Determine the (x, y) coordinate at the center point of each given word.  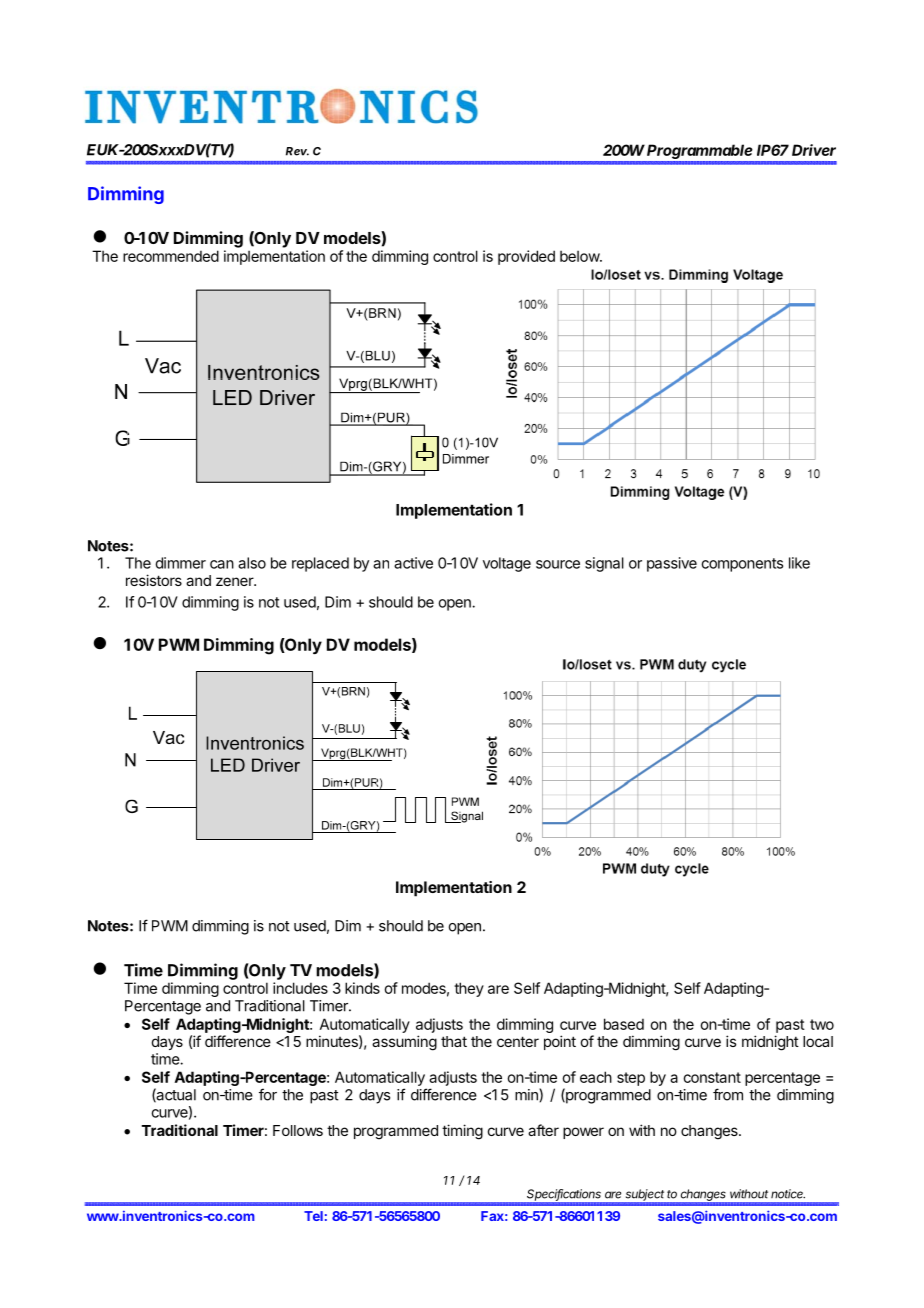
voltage (507, 564)
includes (300, 988)
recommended (171, 256)
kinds (362, 988)
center (518, 1041)
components (742, 565)
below (580, 256)
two (822, 1024)
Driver (814, 150)
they (469, 989)
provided (526, 257)
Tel (313, 1216)
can (222, 564)
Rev (297, 151)
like (799, 563)
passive (672, 564)
